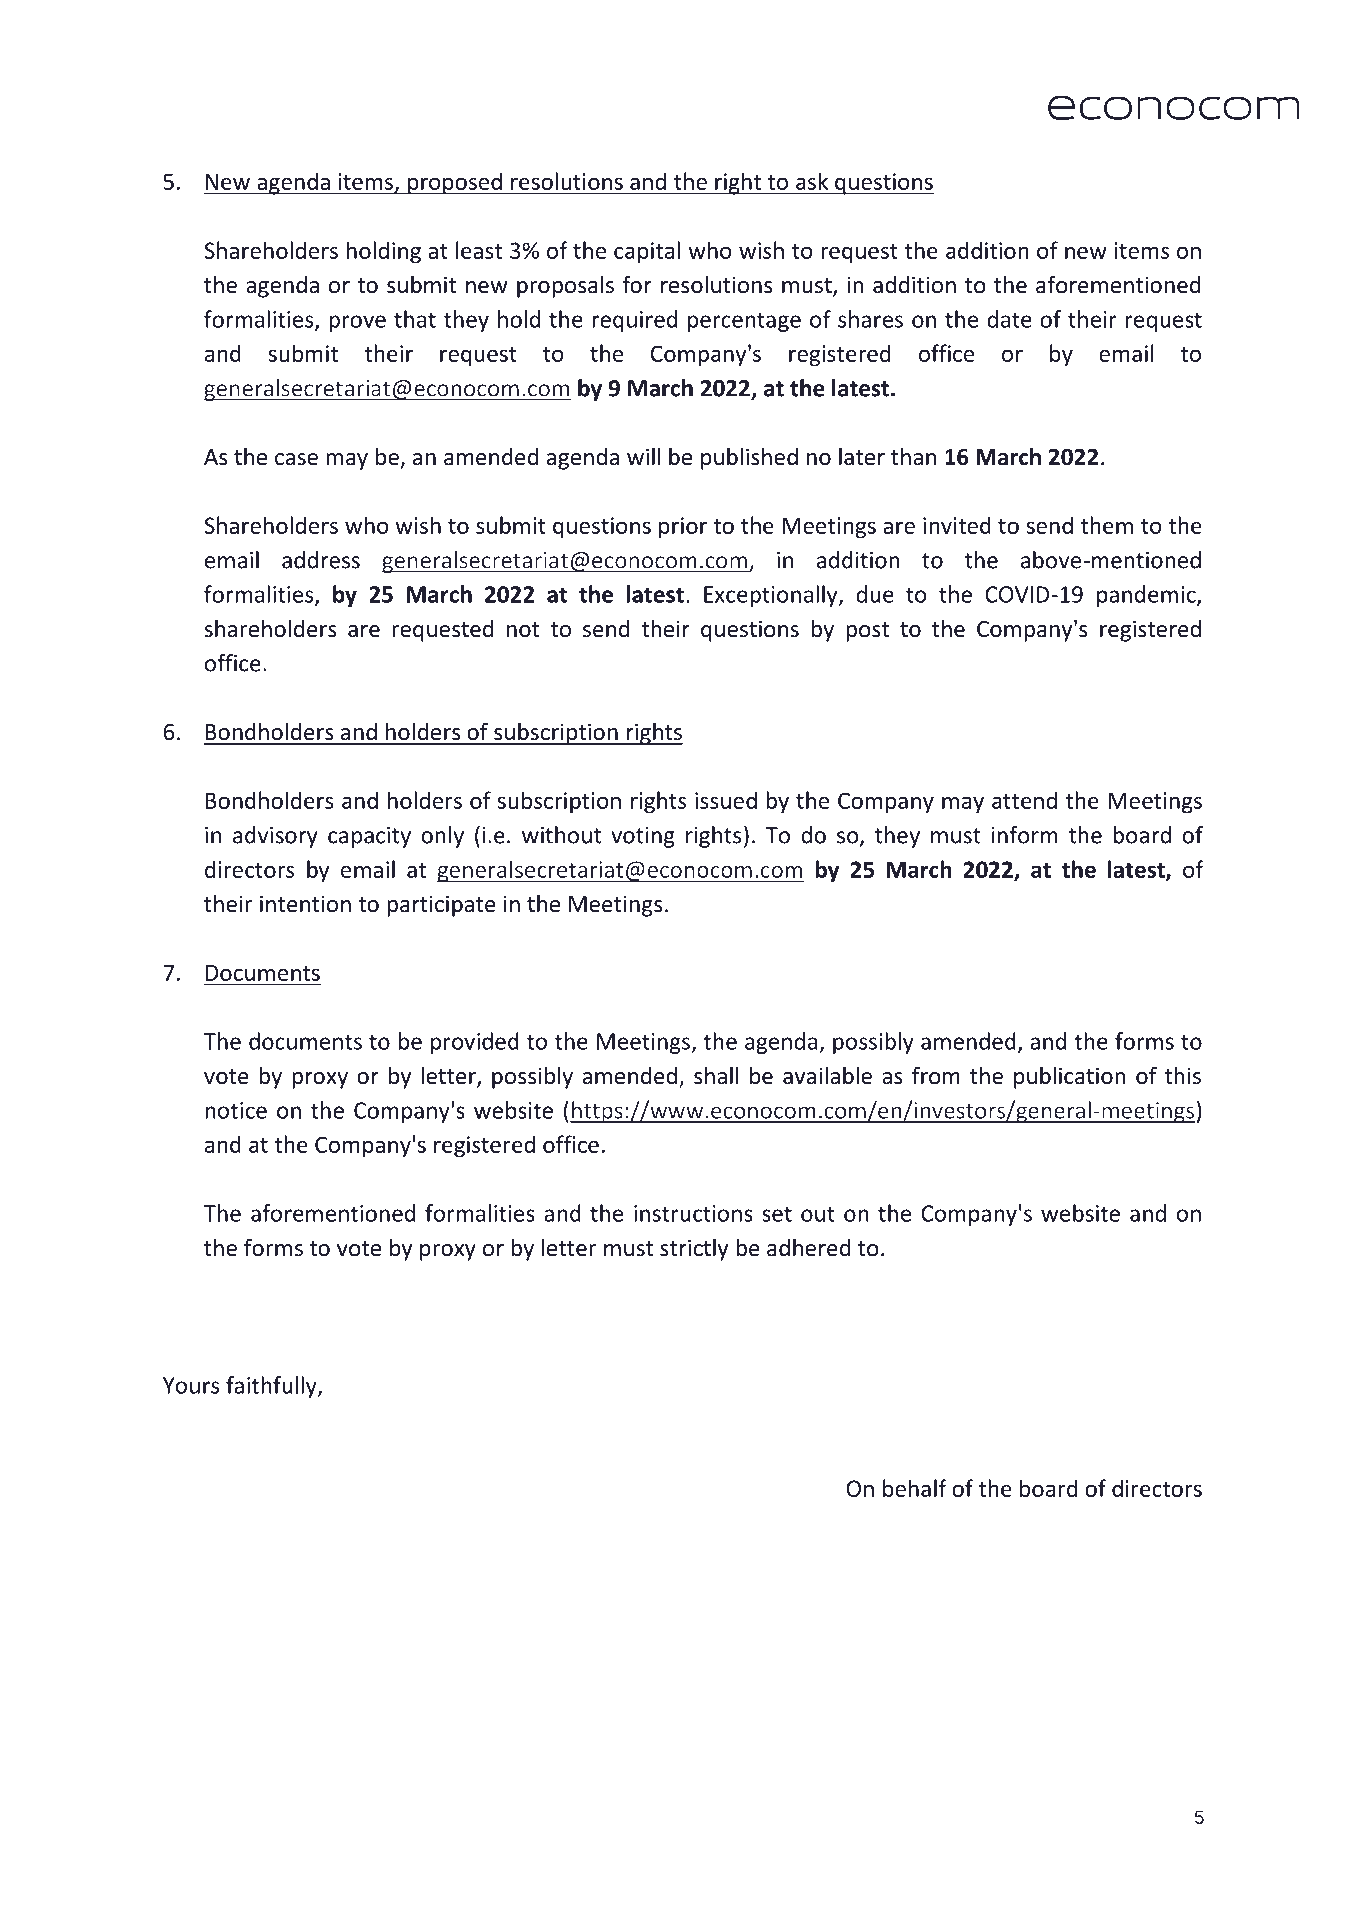 The width and height of the screenshot is (1365, 1930). Describe the element at coordinates (272, 1387) in the screenshot. I see `faithfully` at that location.
